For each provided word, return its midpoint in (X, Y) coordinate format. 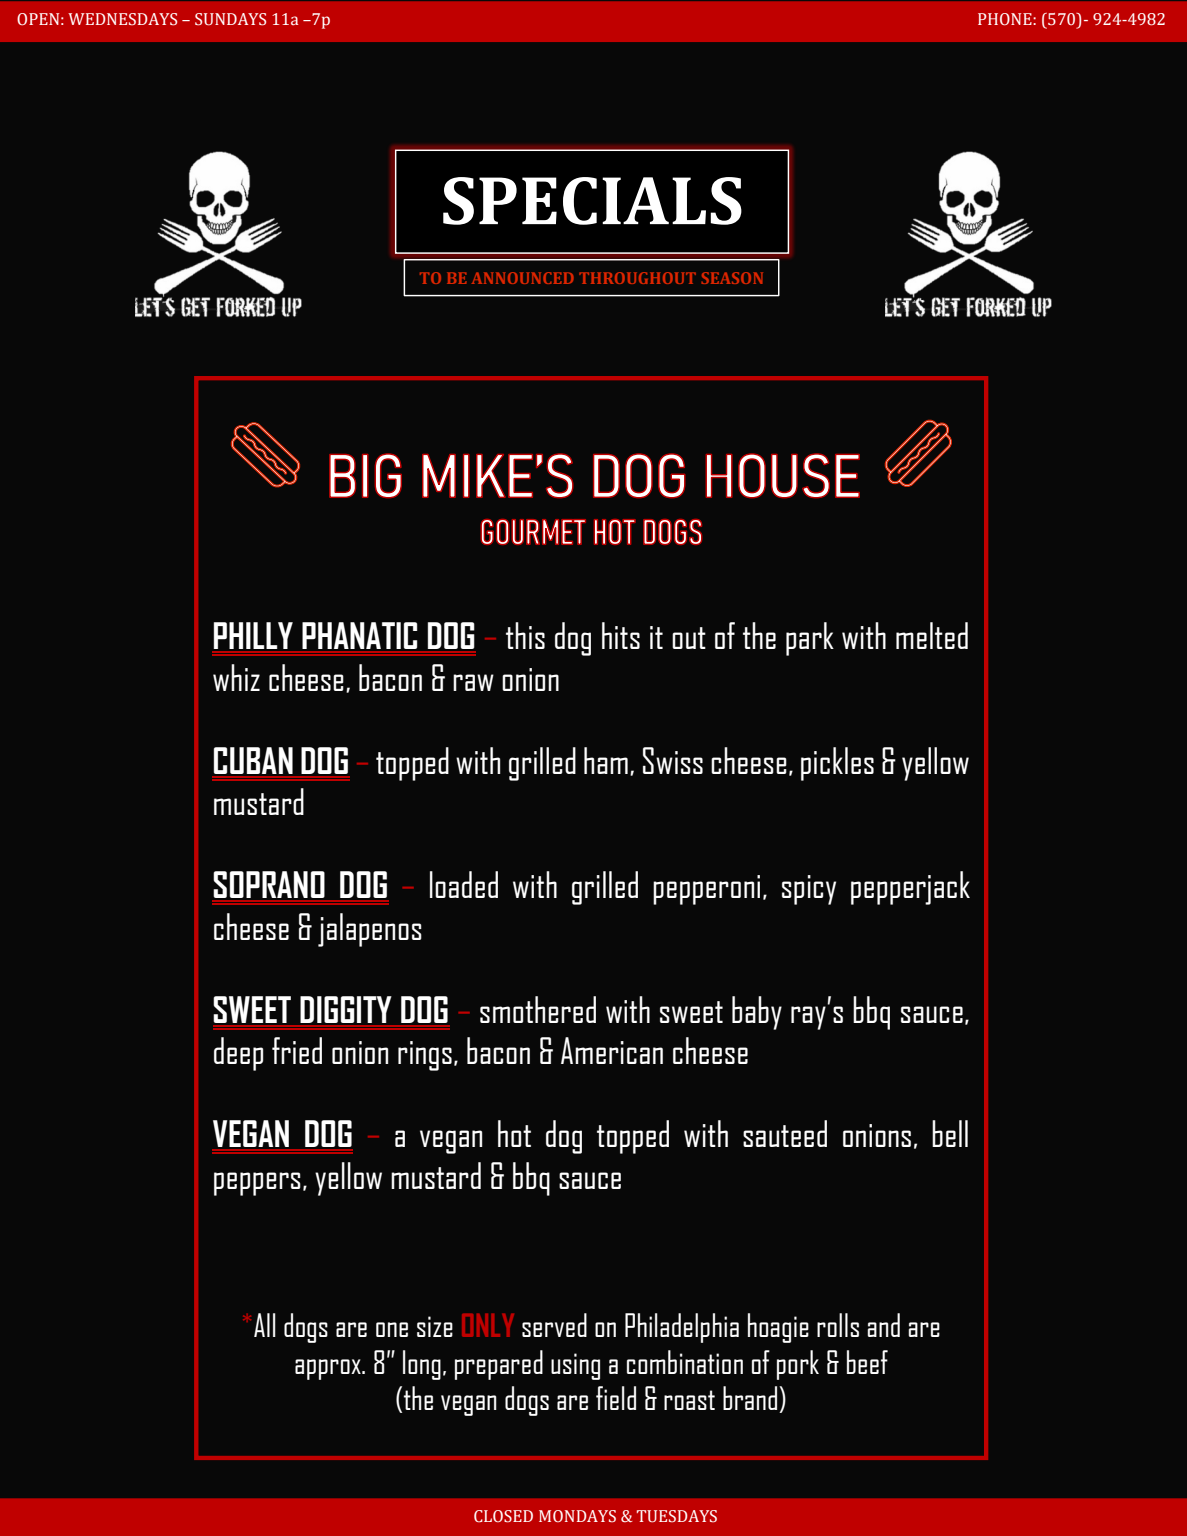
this (525, 635)
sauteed (785, 1133)
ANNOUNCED (523, 278)
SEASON (732, 278)
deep (238, 1054)
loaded (464, 884)
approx (329, 1369)
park (810, 639)
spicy (809, 890)
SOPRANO (269, 886)
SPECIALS (592, 201)
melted (932, 635)
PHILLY (253, 637)
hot (514, 1133)
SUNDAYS (230, 19)
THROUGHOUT (637, 278)
